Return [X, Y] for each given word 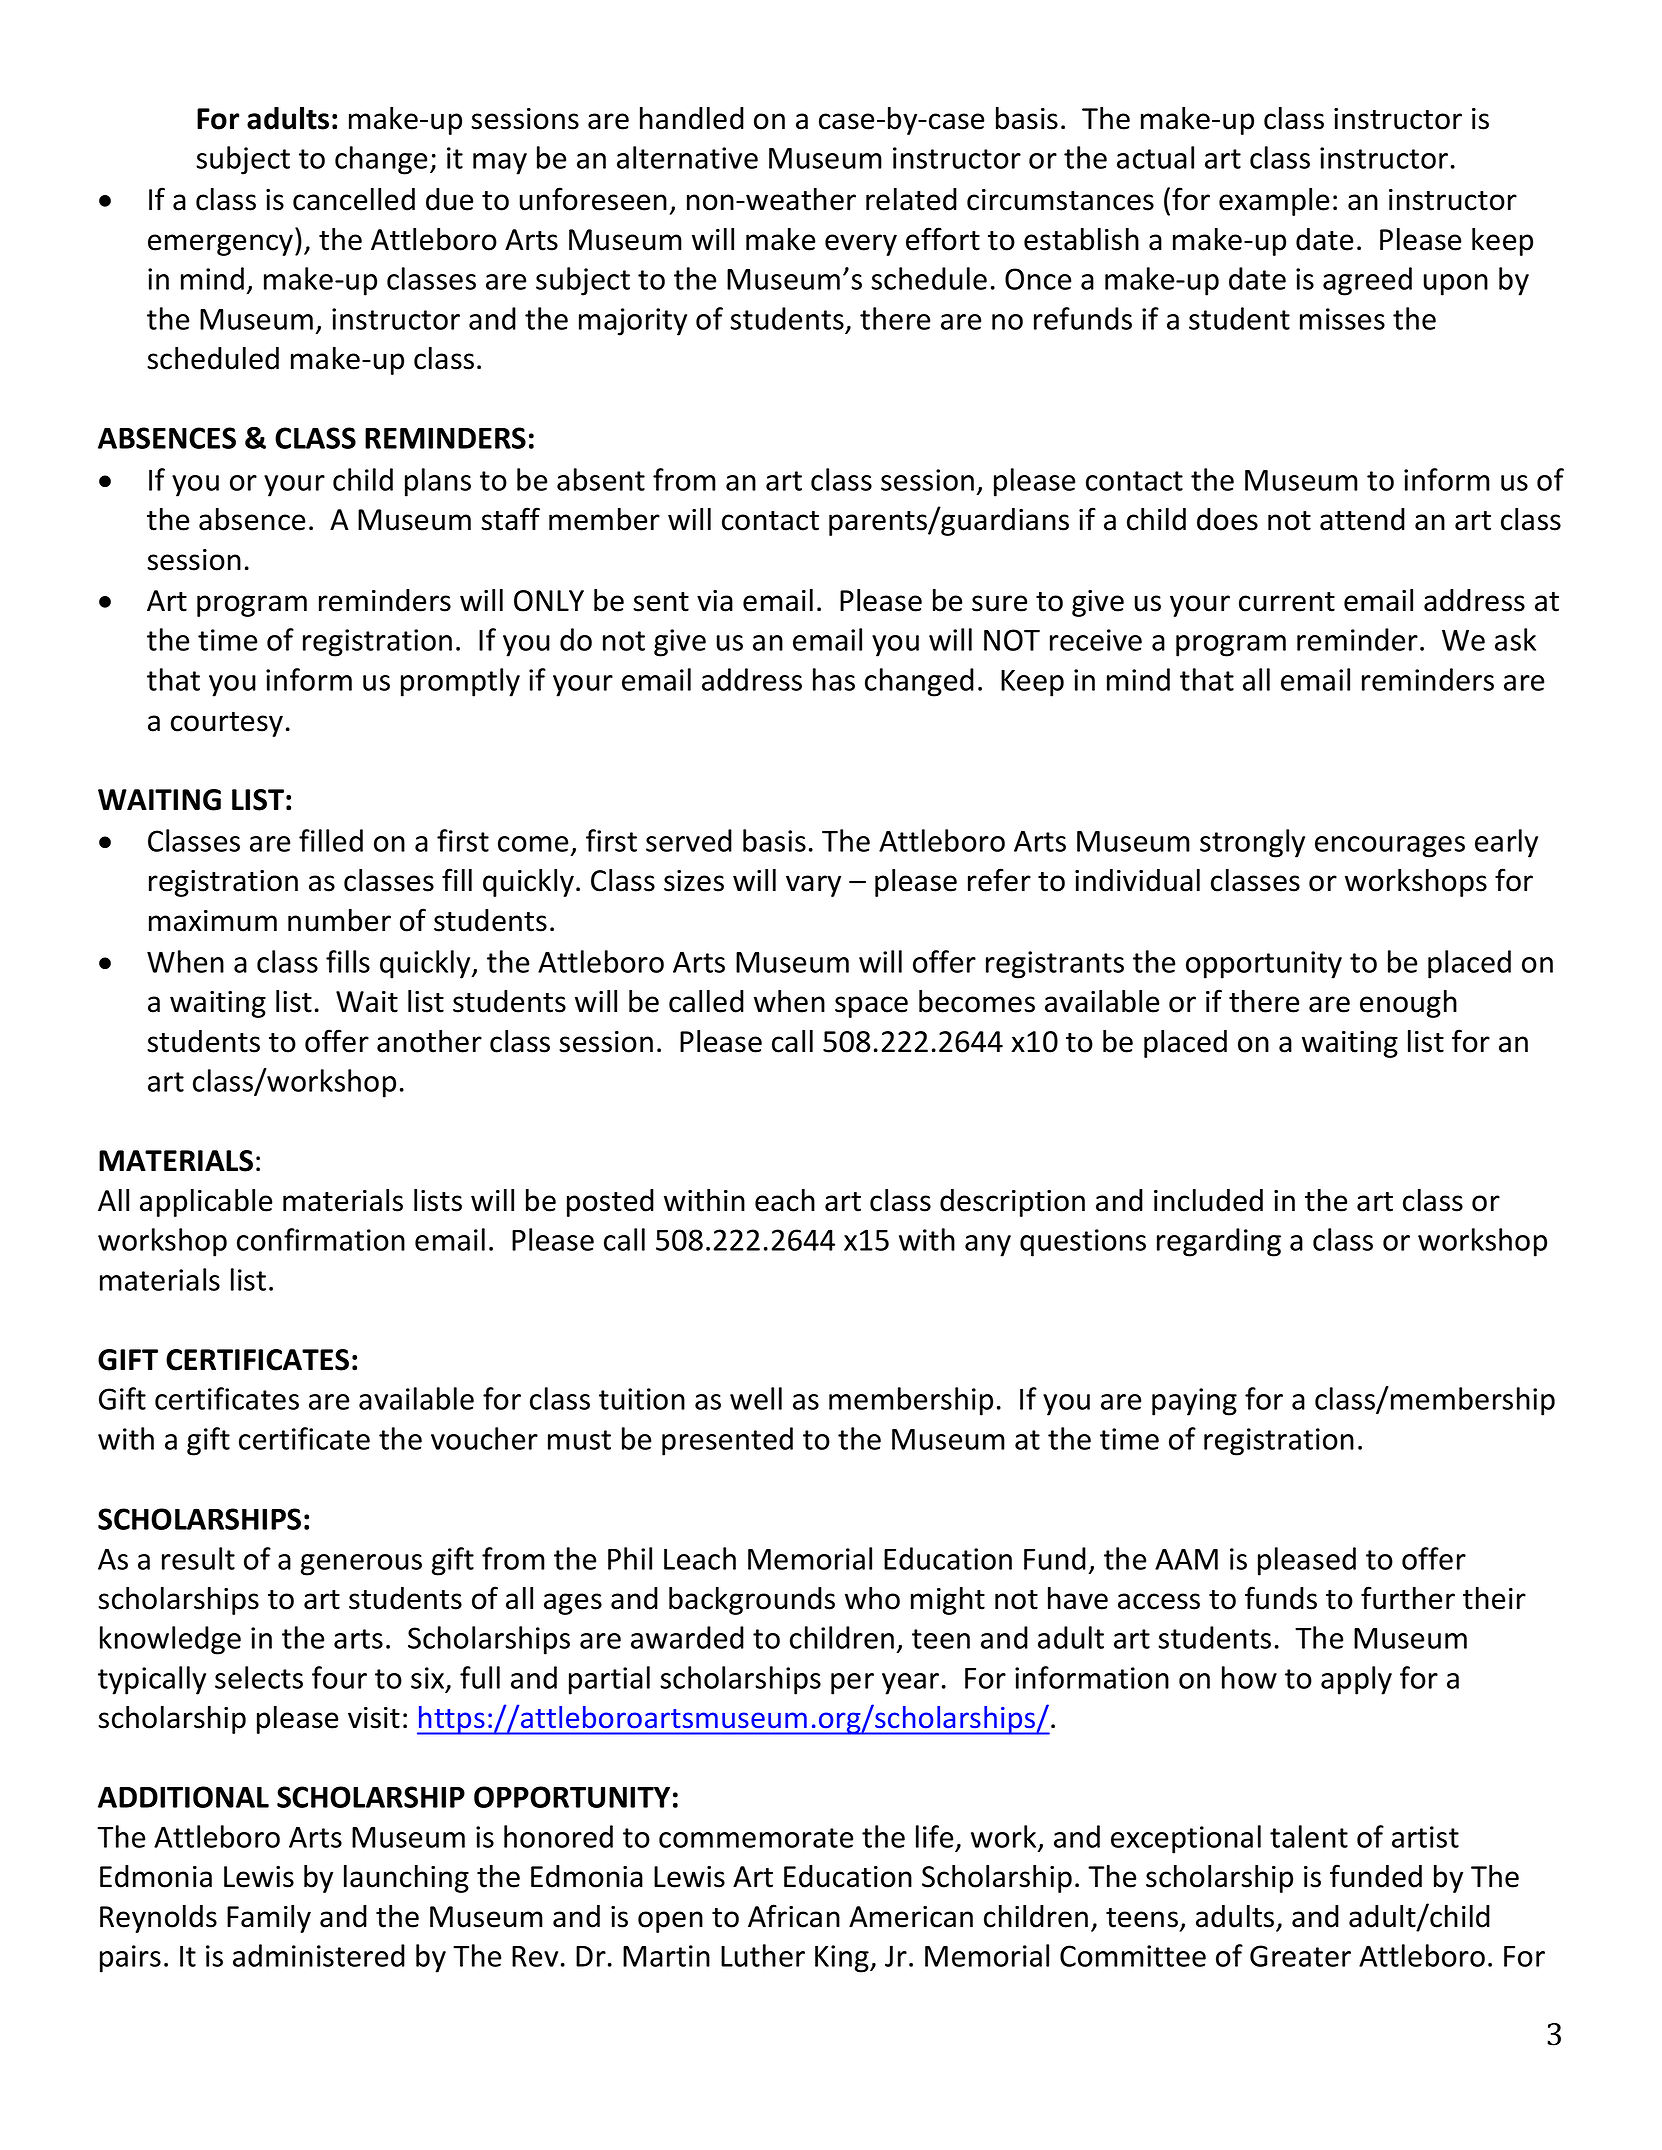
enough [1408, 1004]
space [871, 1007]
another [429, 1041]
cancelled [354, 199]
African [794, 1916]
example [1274, 202]
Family [269, 1919]
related [911, 199]
